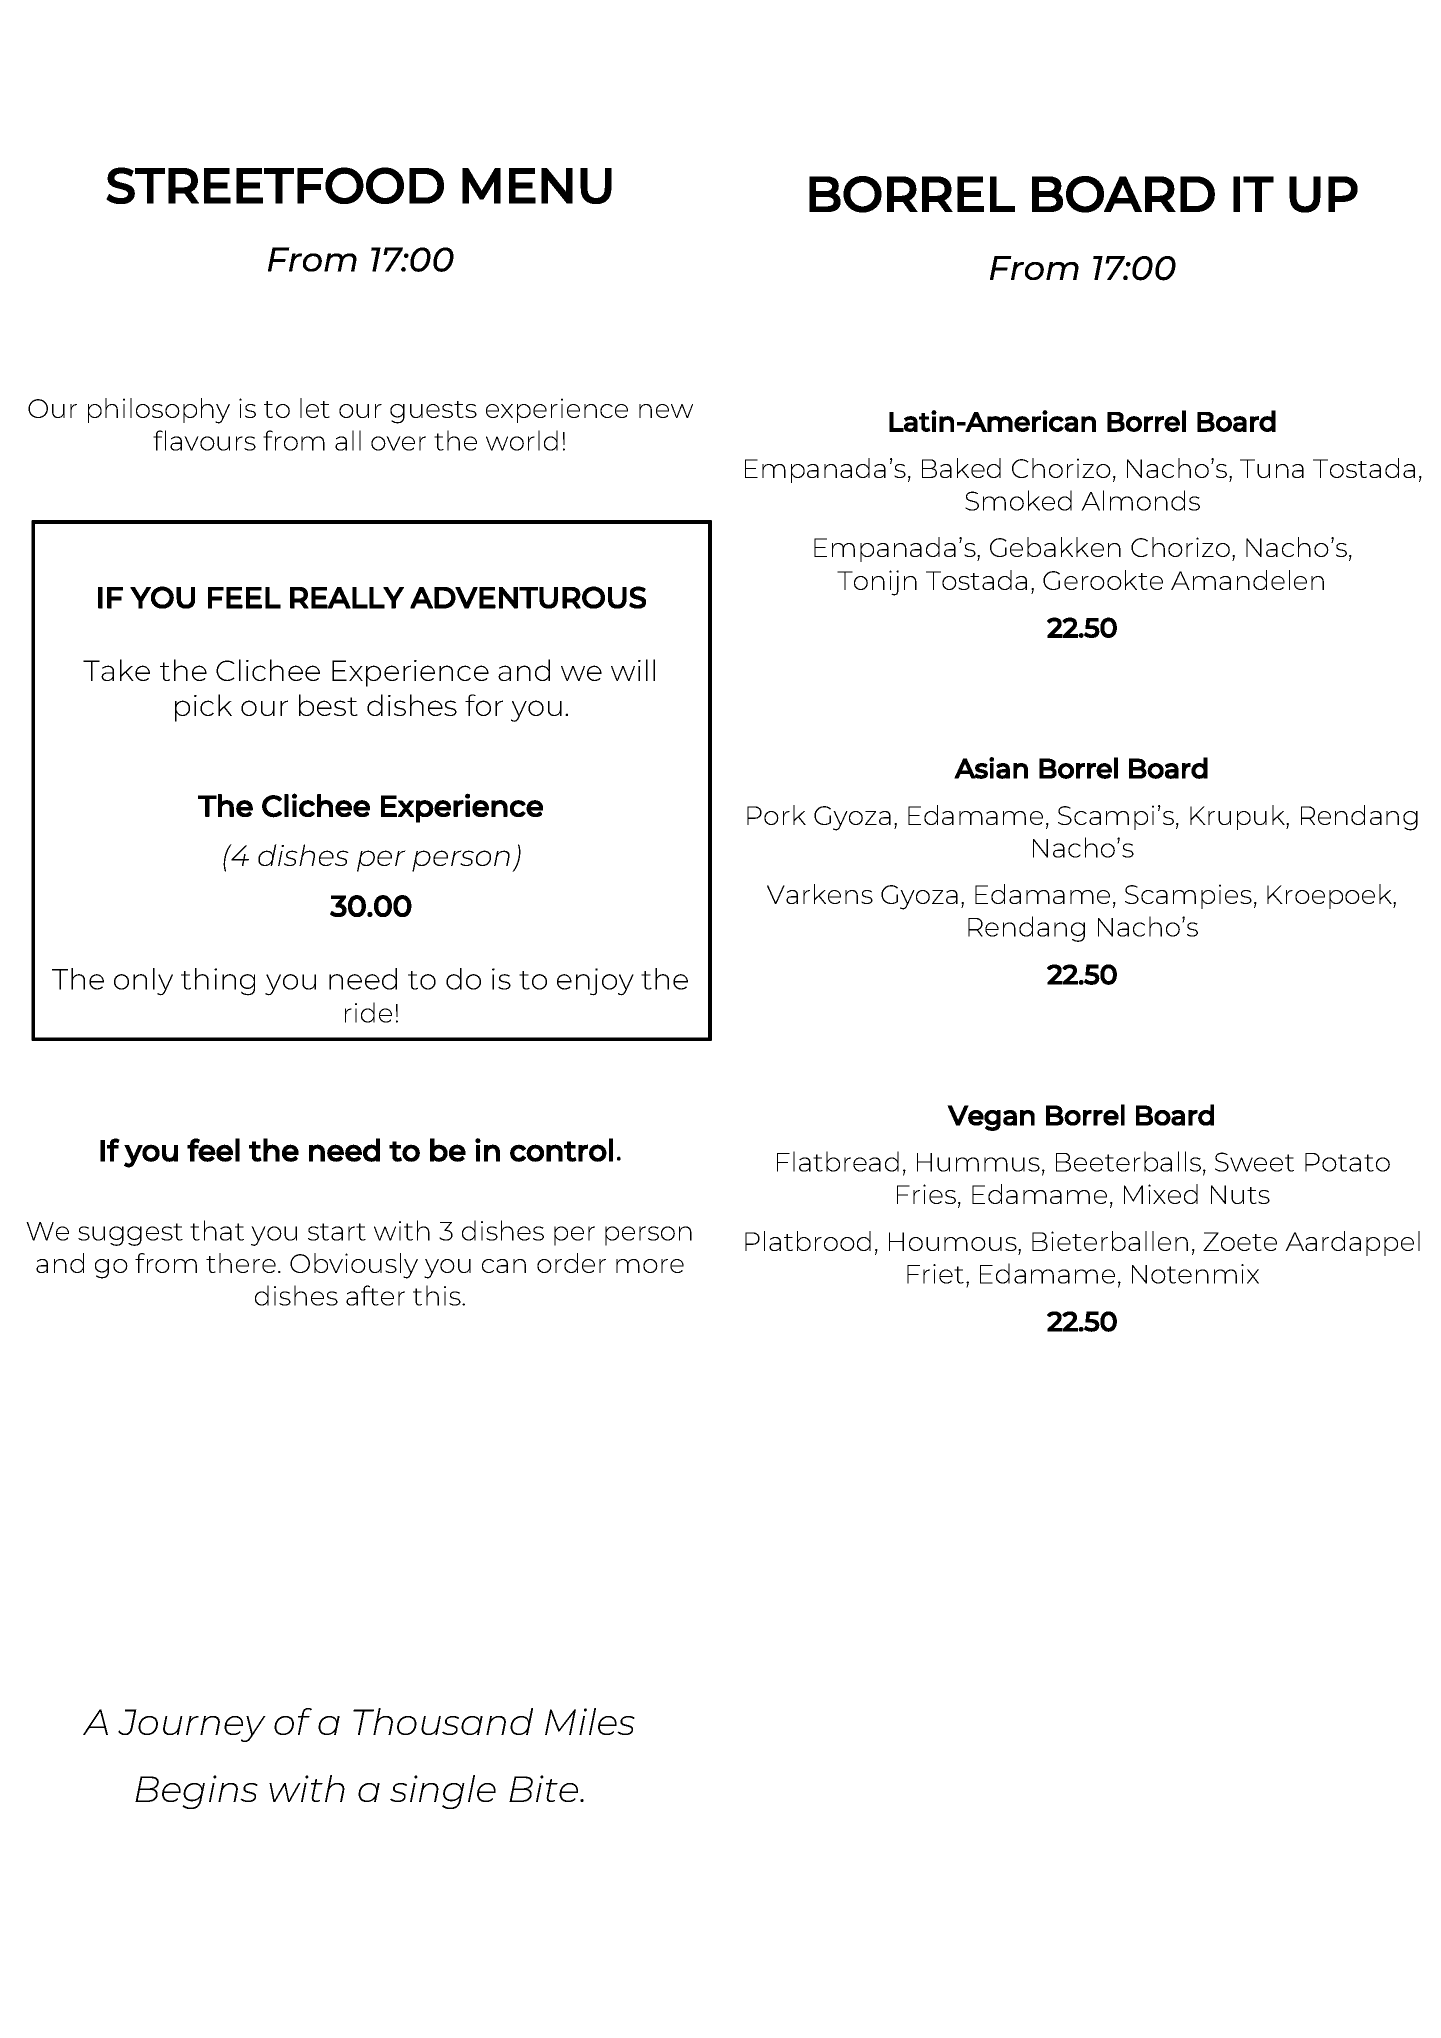 This screenshot has height=2038, width=1441. I want to click on thing, so click(218, 982).
